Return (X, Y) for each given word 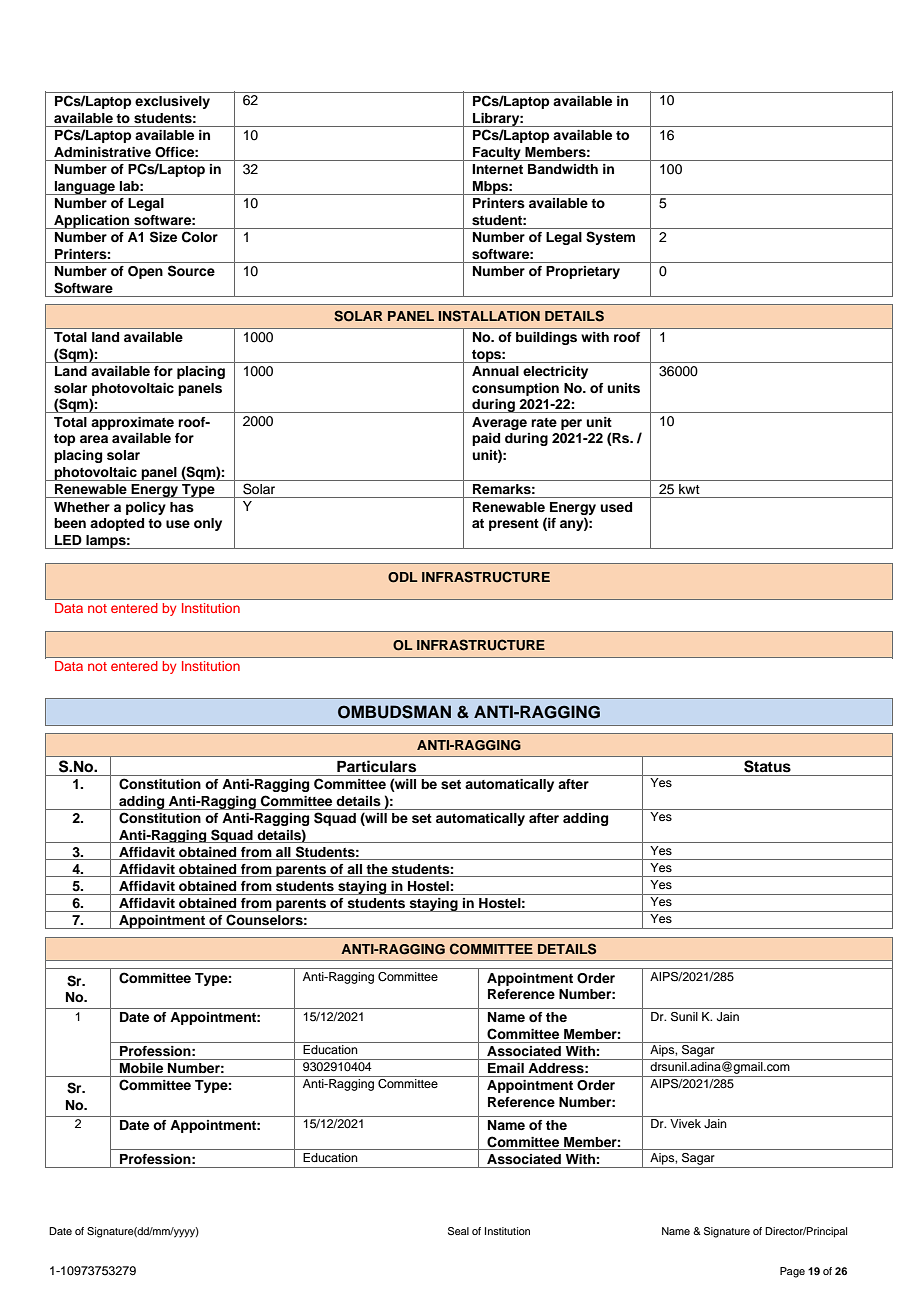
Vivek (685, 1123)
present (514, 525)
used (616, 507)
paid (486, 439)
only (208, 524)
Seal (458, 1231)
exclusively (172, 102)
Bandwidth (563, 169)
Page (792, 1272)
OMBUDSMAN (394, 712)
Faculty (497, 154)
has (182, 507)
